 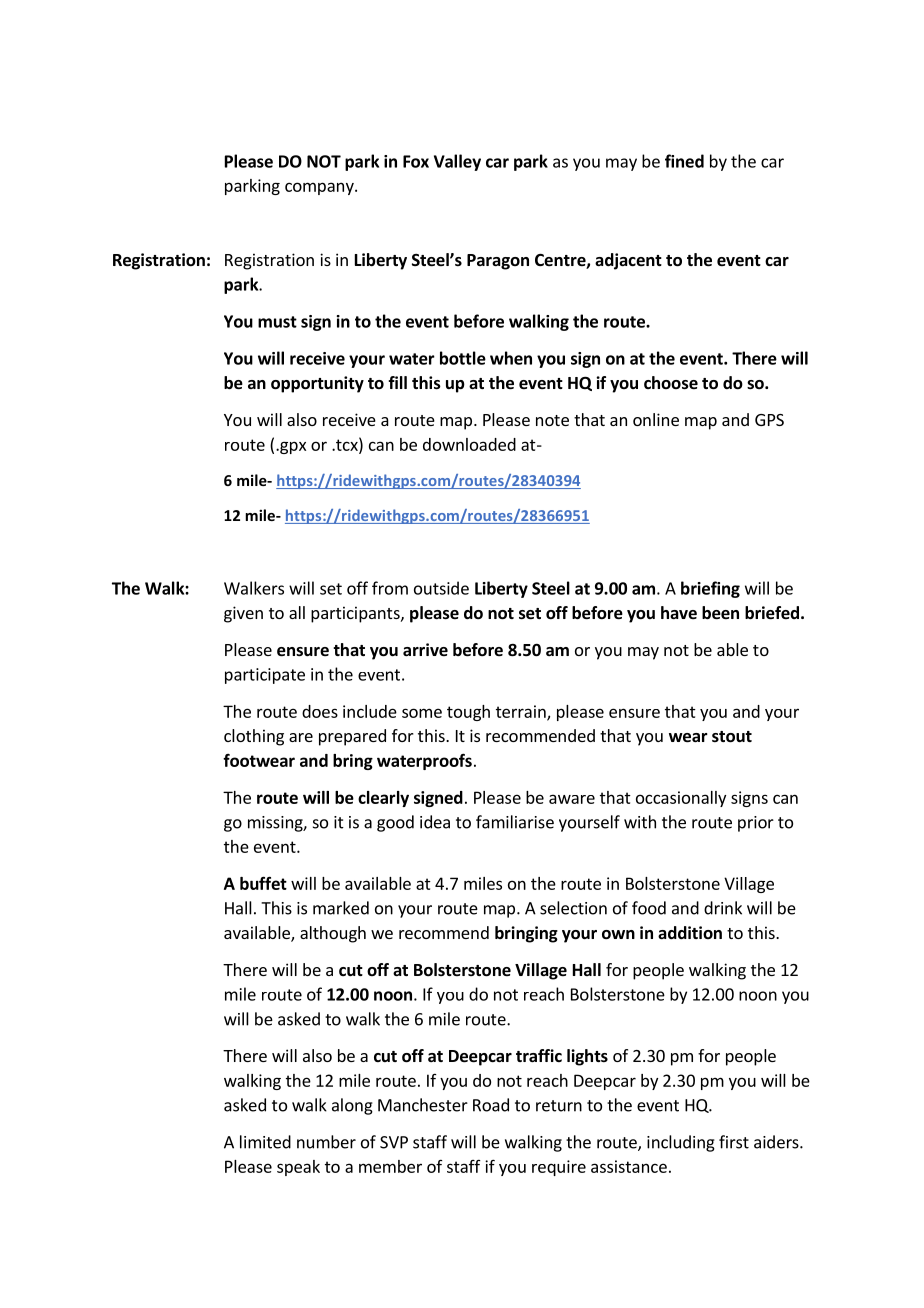 What do you see at coordinates (469, 444) in the screenshot?
I see `downloaded` at bounding box center [469, 444].
